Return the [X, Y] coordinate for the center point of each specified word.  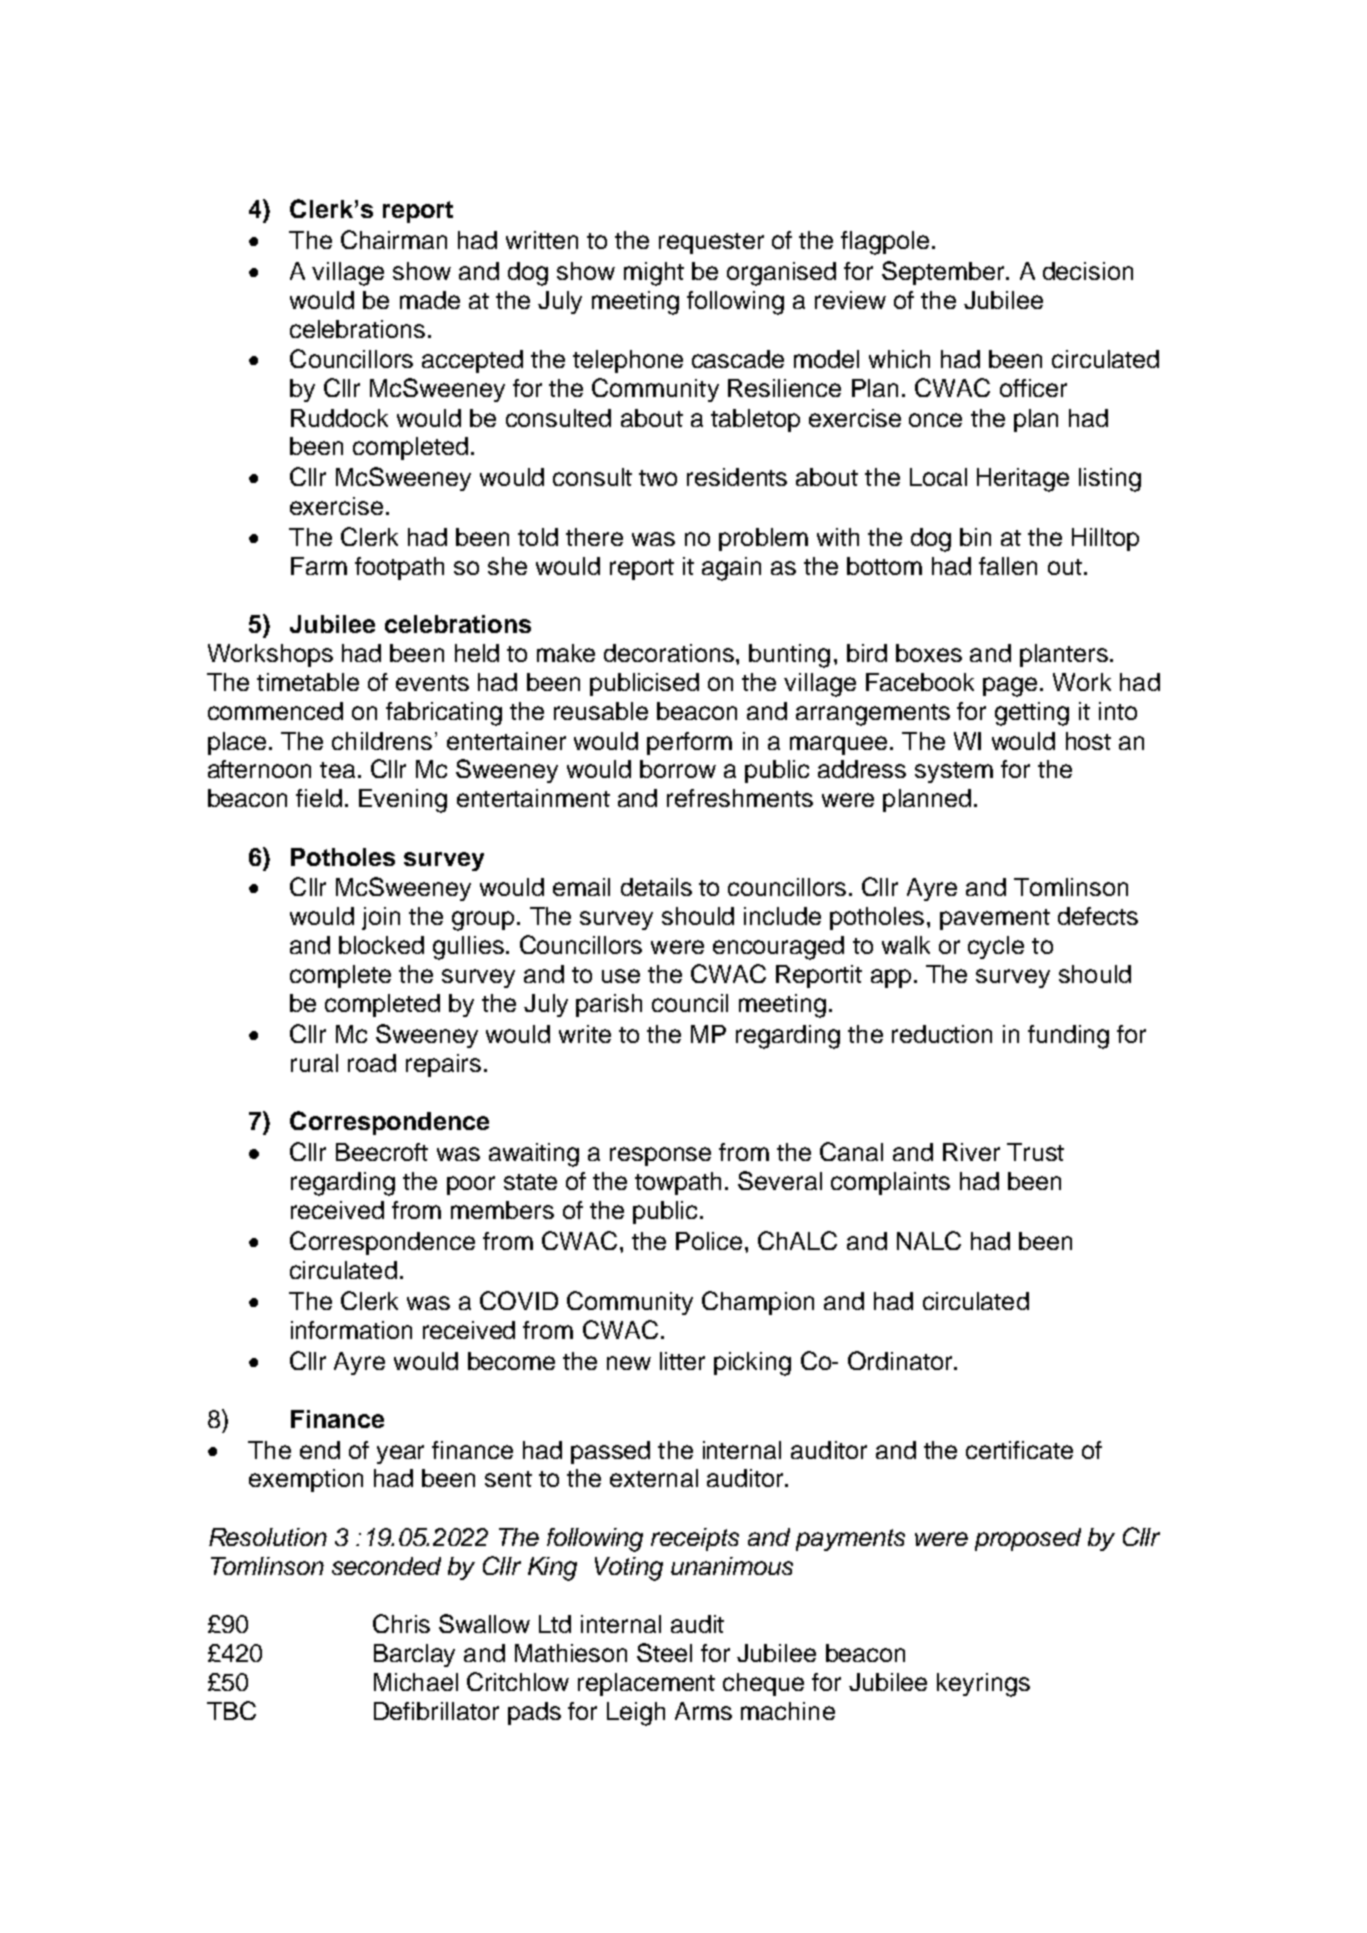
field [319, 798]
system [954, 772]
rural [314, 1063]
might [654, 274]
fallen [1008, 566]
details [656, 887]
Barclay [414, 1655]
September [944, 273]
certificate [1019, 1450]
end [320, 1450]
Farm [319, 566]
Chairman [394, 239]
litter [682, 1361]
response [660, 1156]
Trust [1035, 1152]
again [731, 569]
